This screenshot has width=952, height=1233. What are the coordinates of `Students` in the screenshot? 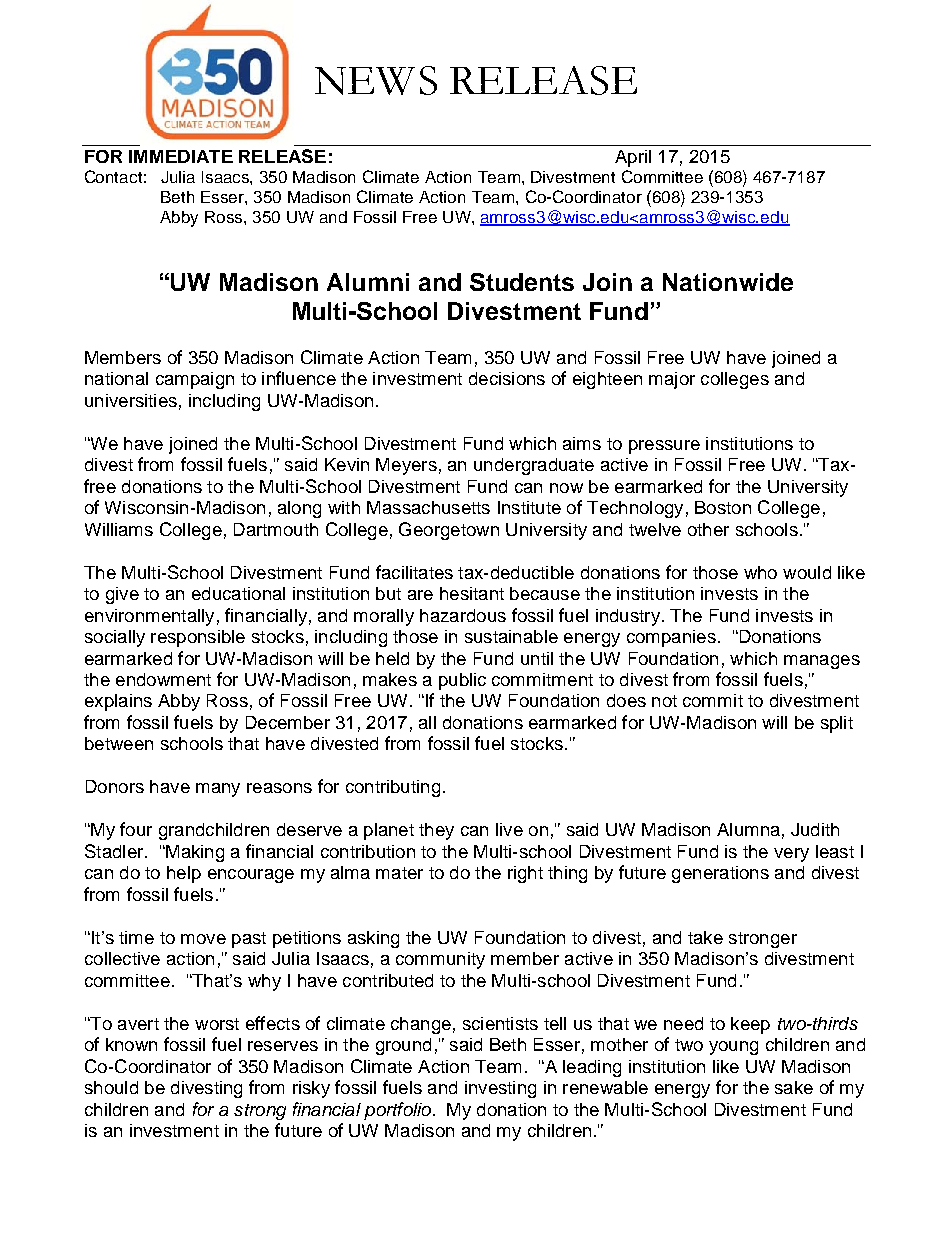 It's located at (522, 282).
